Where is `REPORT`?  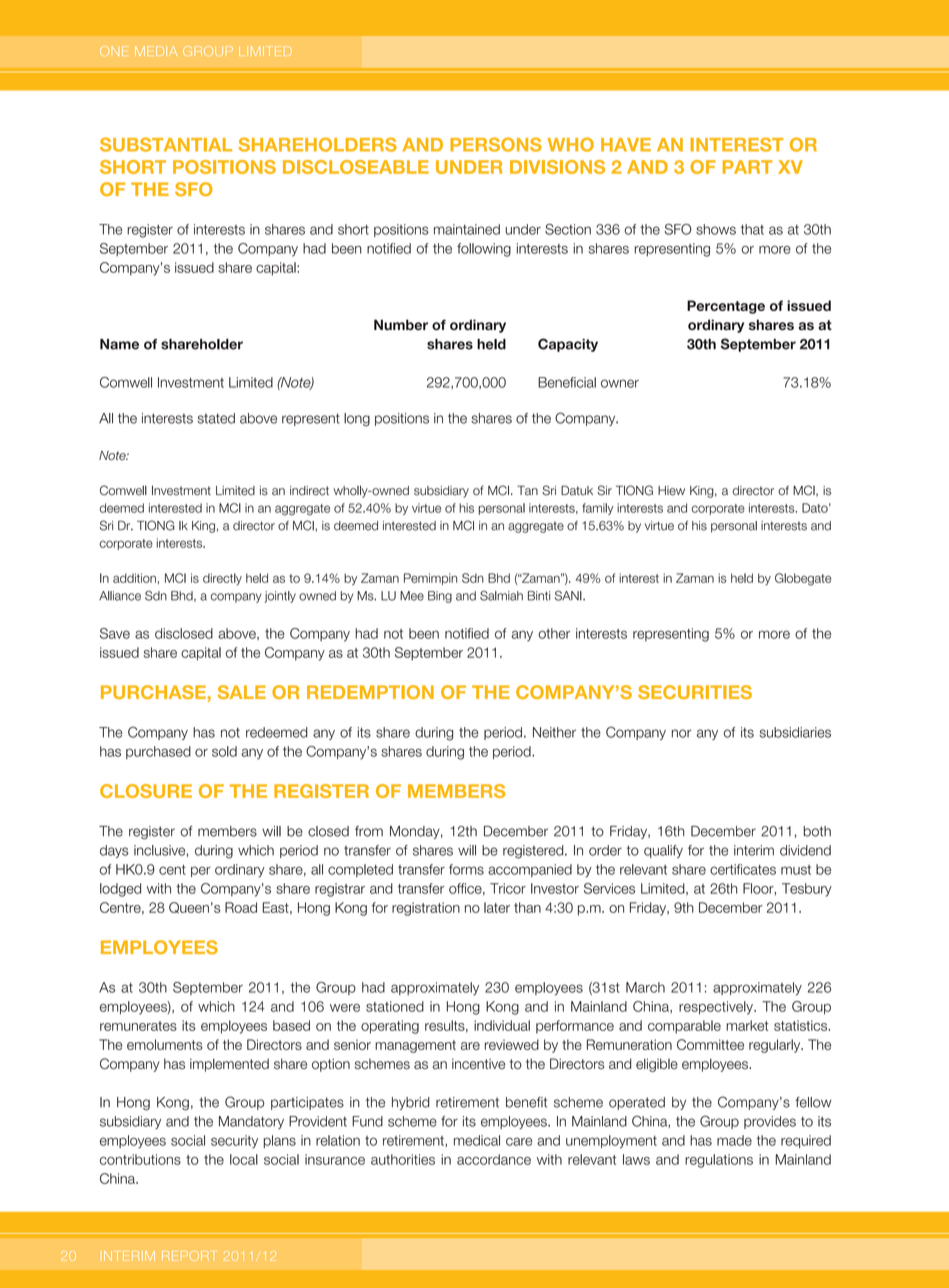
REPORT is located at coordinates (188, 1256).
